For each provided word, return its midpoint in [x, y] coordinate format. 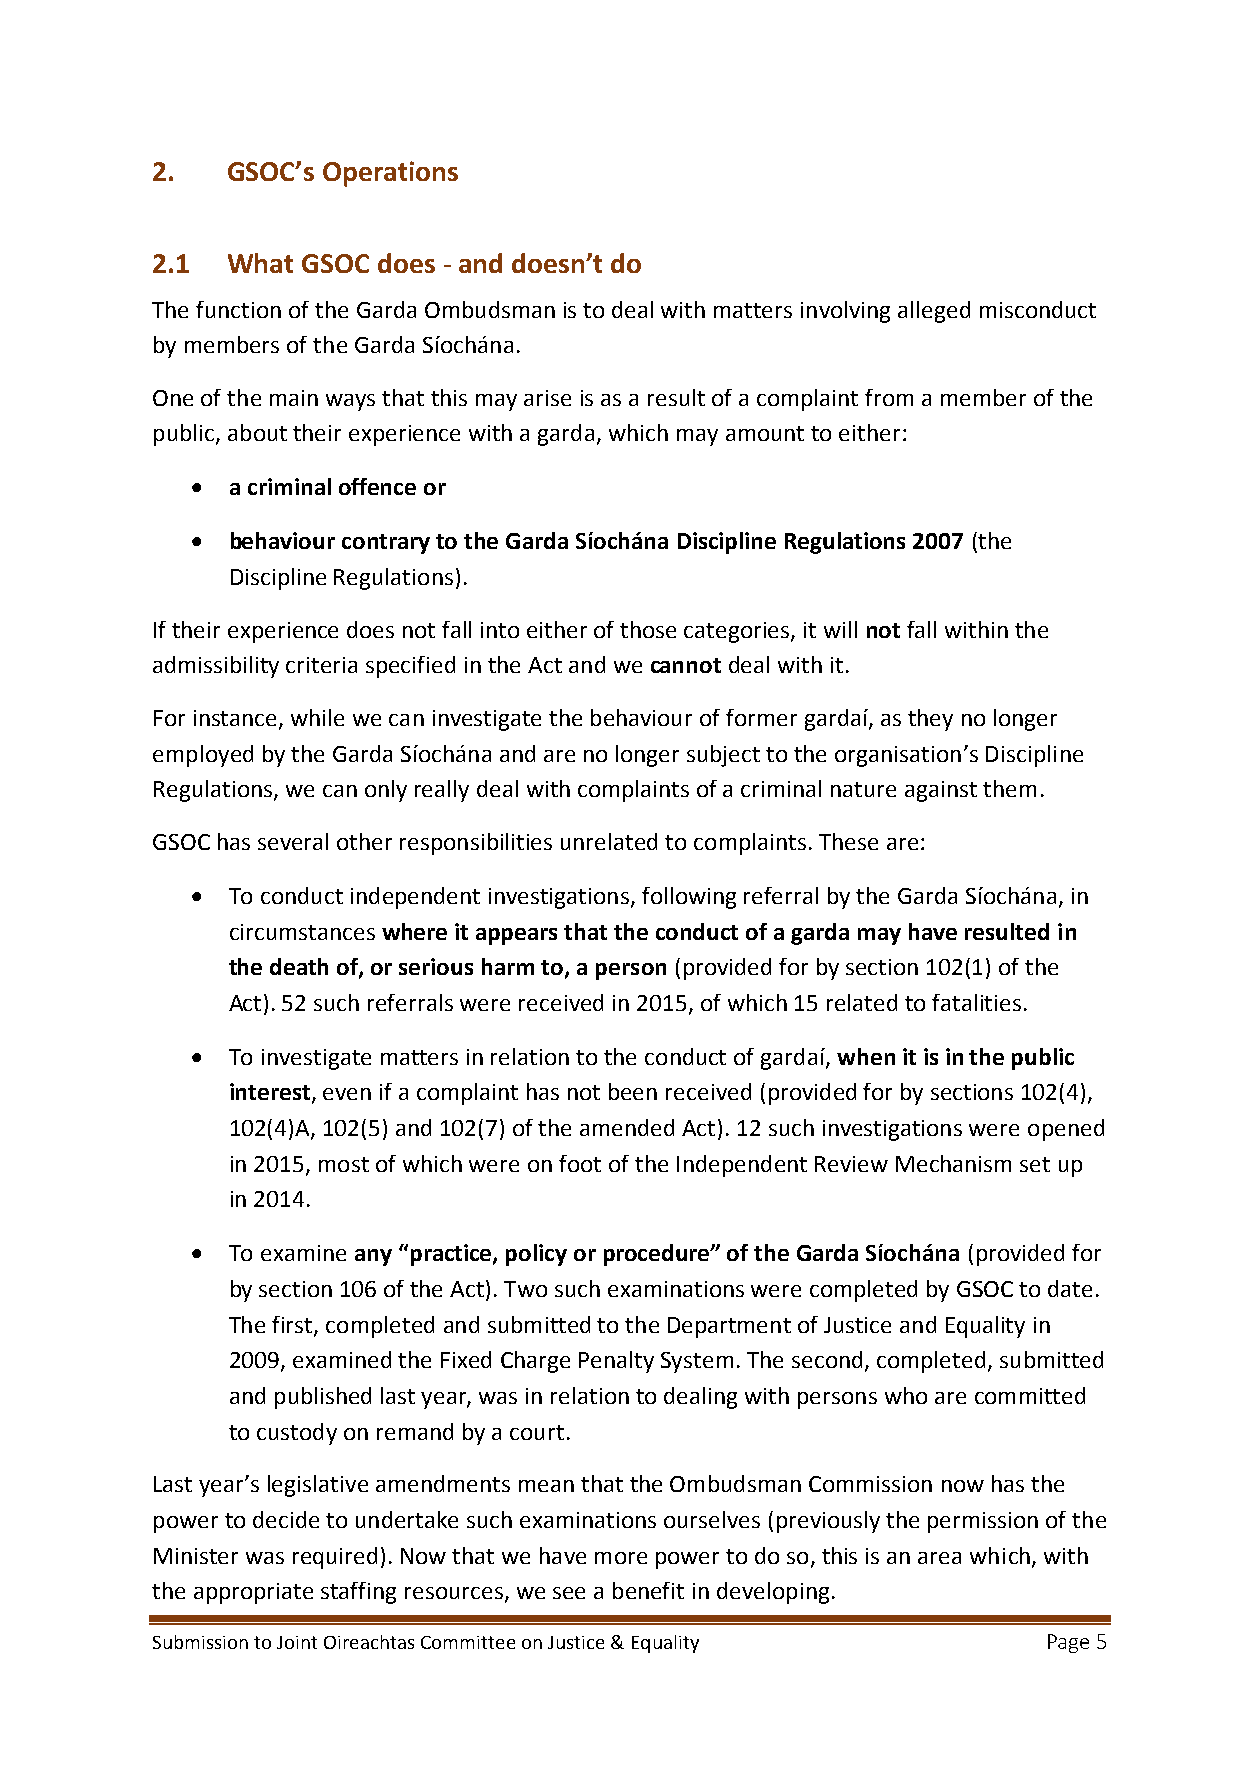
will [840, 629]
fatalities [976, 1002]
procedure [658, 1255]
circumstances [302, 932]
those [648, 629]
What [260, 263]
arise [547, 398]
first [293, 1325]
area [939, 1558]
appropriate [253, 1593]
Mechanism [953, 1163]
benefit [648, 1590]
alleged [934, 312]
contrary [386, 544]
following [689, 898]
